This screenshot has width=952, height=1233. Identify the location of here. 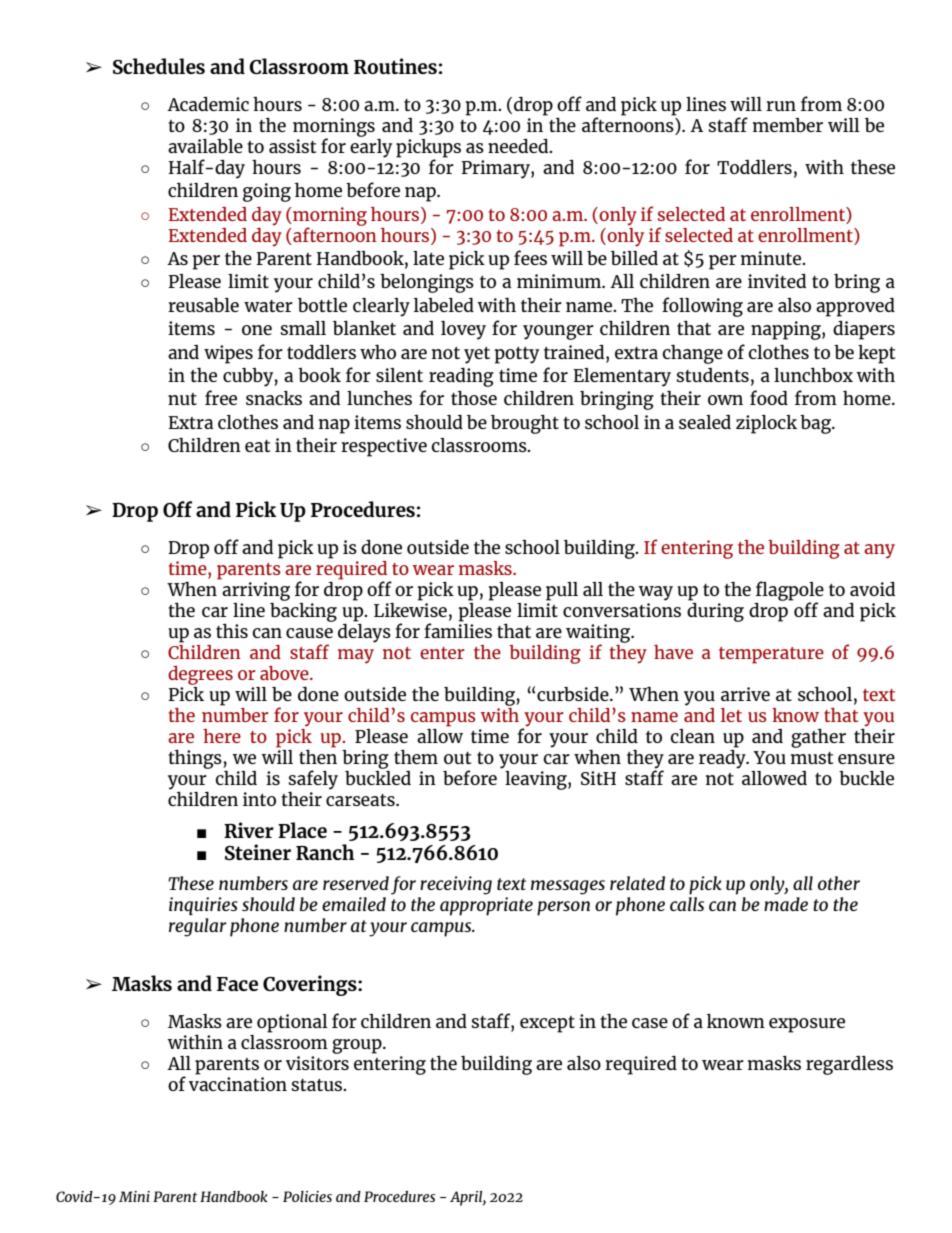
(222, 736).
